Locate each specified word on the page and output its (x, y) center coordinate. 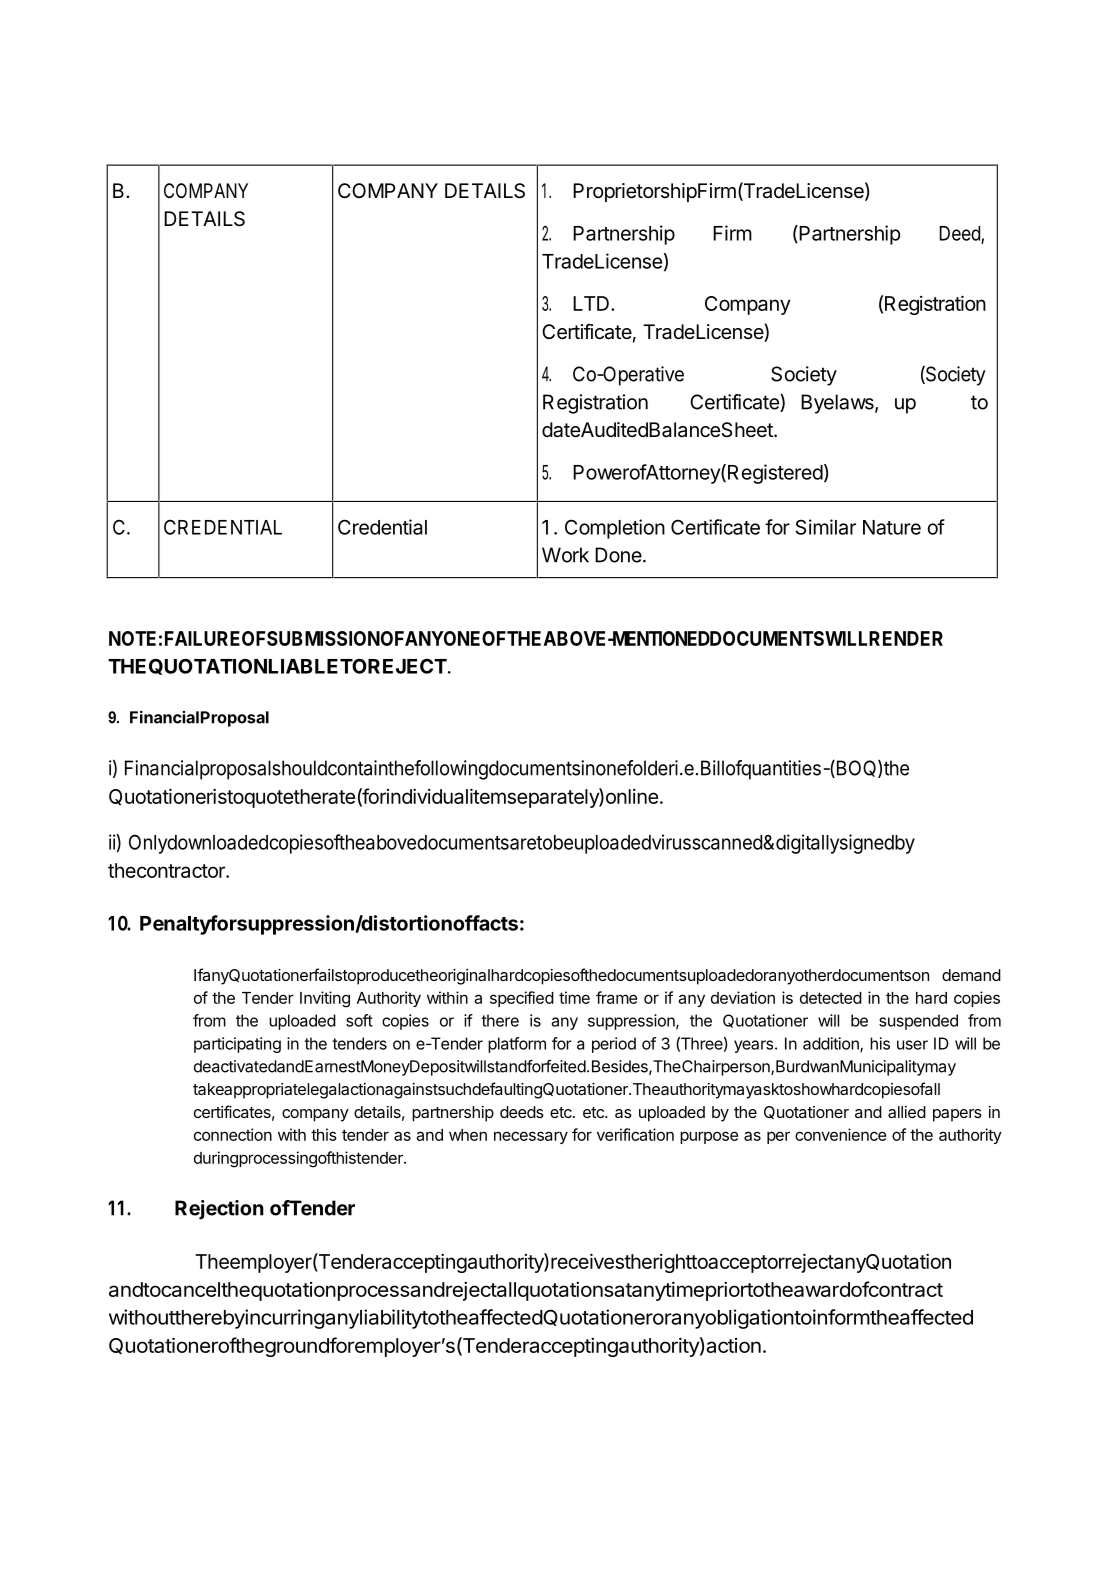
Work (565, 555)
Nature (892, 527)
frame (616, 997)
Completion (615, 529)
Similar (826, 527)
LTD (591, 303)
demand (971, 975)
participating (237, 1045)
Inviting (325, 999)
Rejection (219, 1210)
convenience (840, 1134)
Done (619, 555)
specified (522, 999)
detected (831, 998)
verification (635, 1134)
